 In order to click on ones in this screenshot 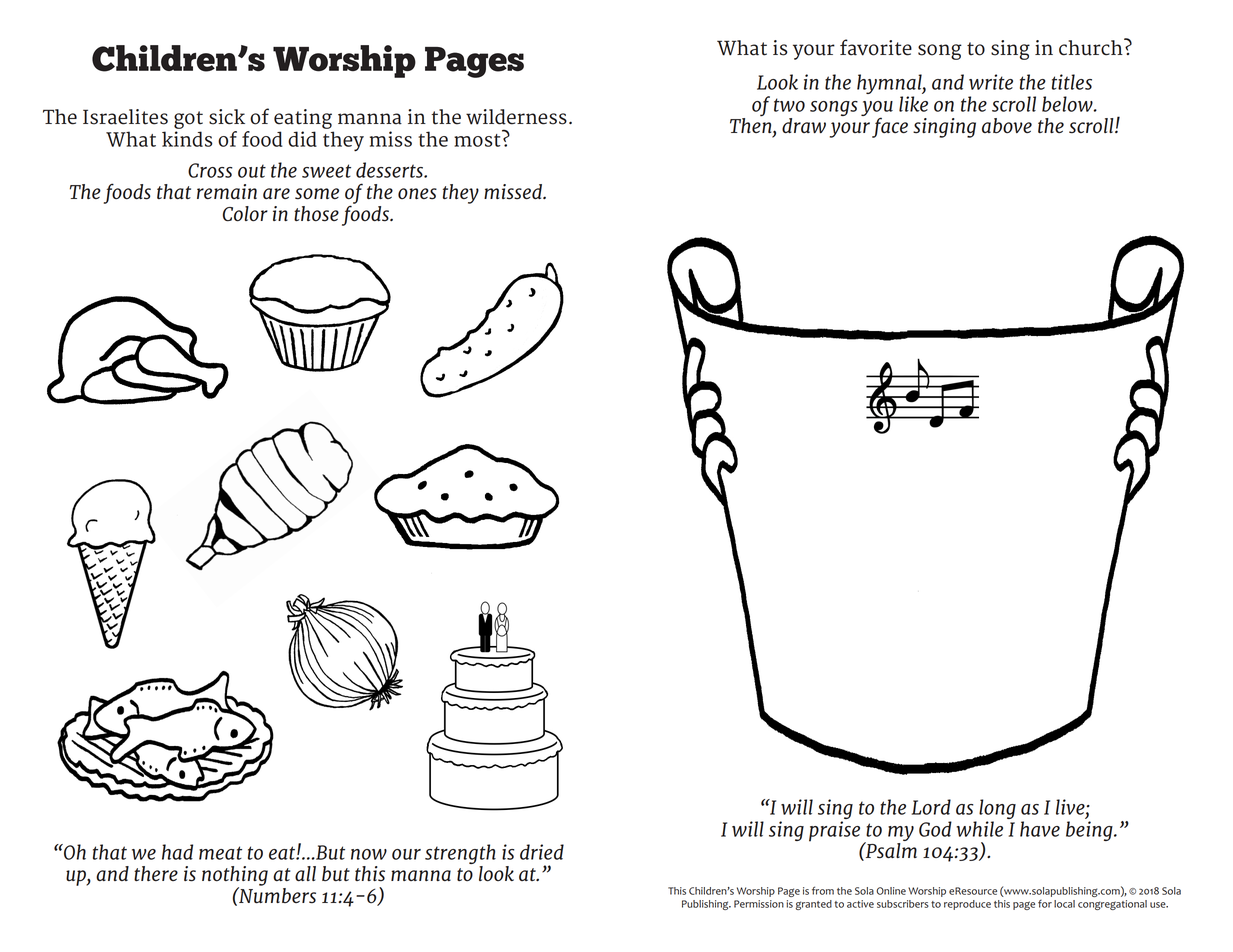, I will do `click(417, 194)`.
